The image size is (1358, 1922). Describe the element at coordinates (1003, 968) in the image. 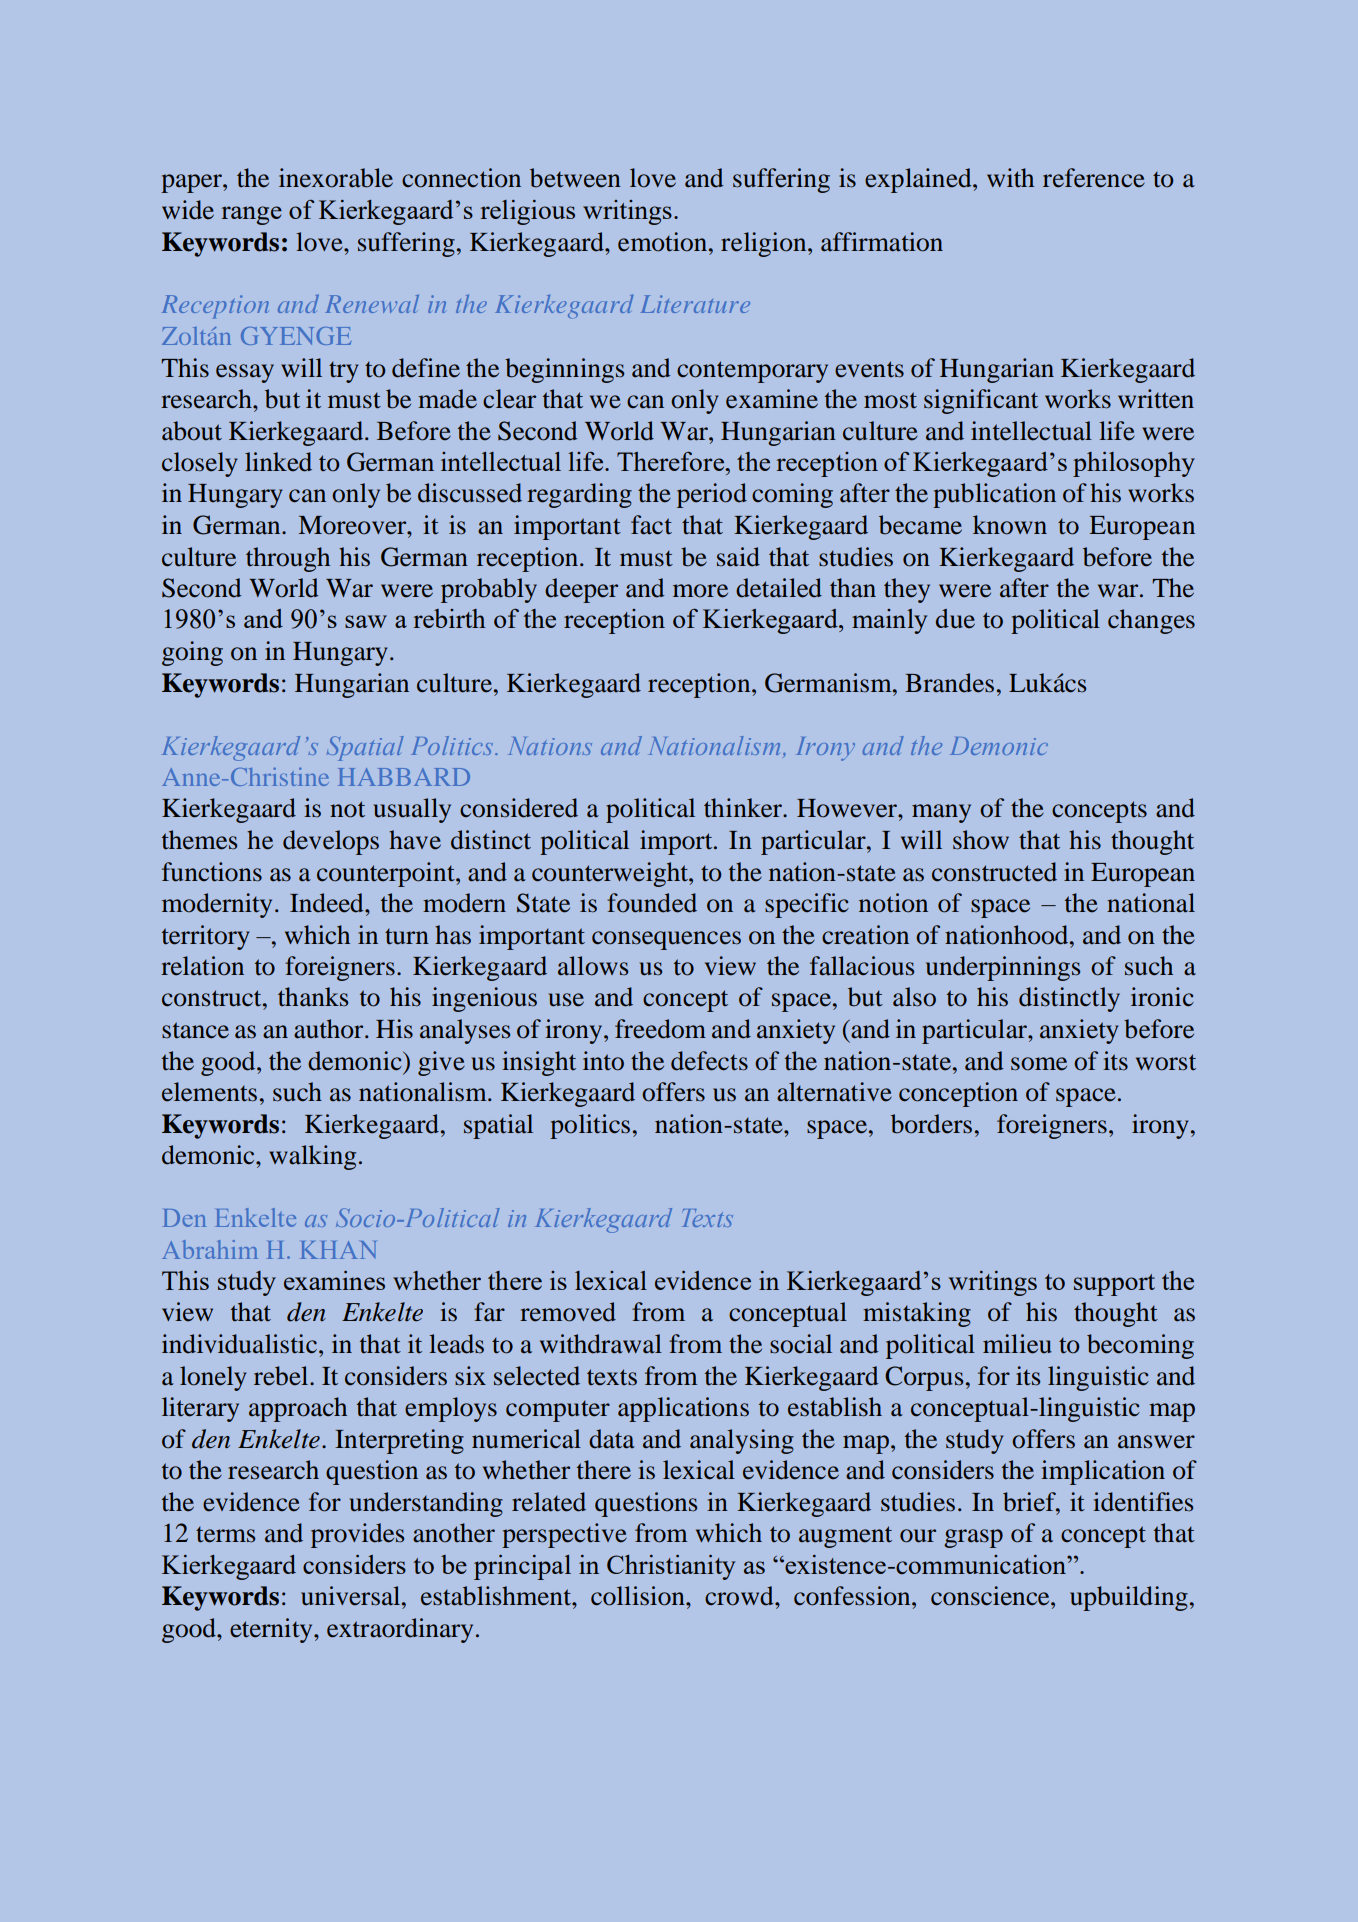

I see `underpinnings` at that location.
